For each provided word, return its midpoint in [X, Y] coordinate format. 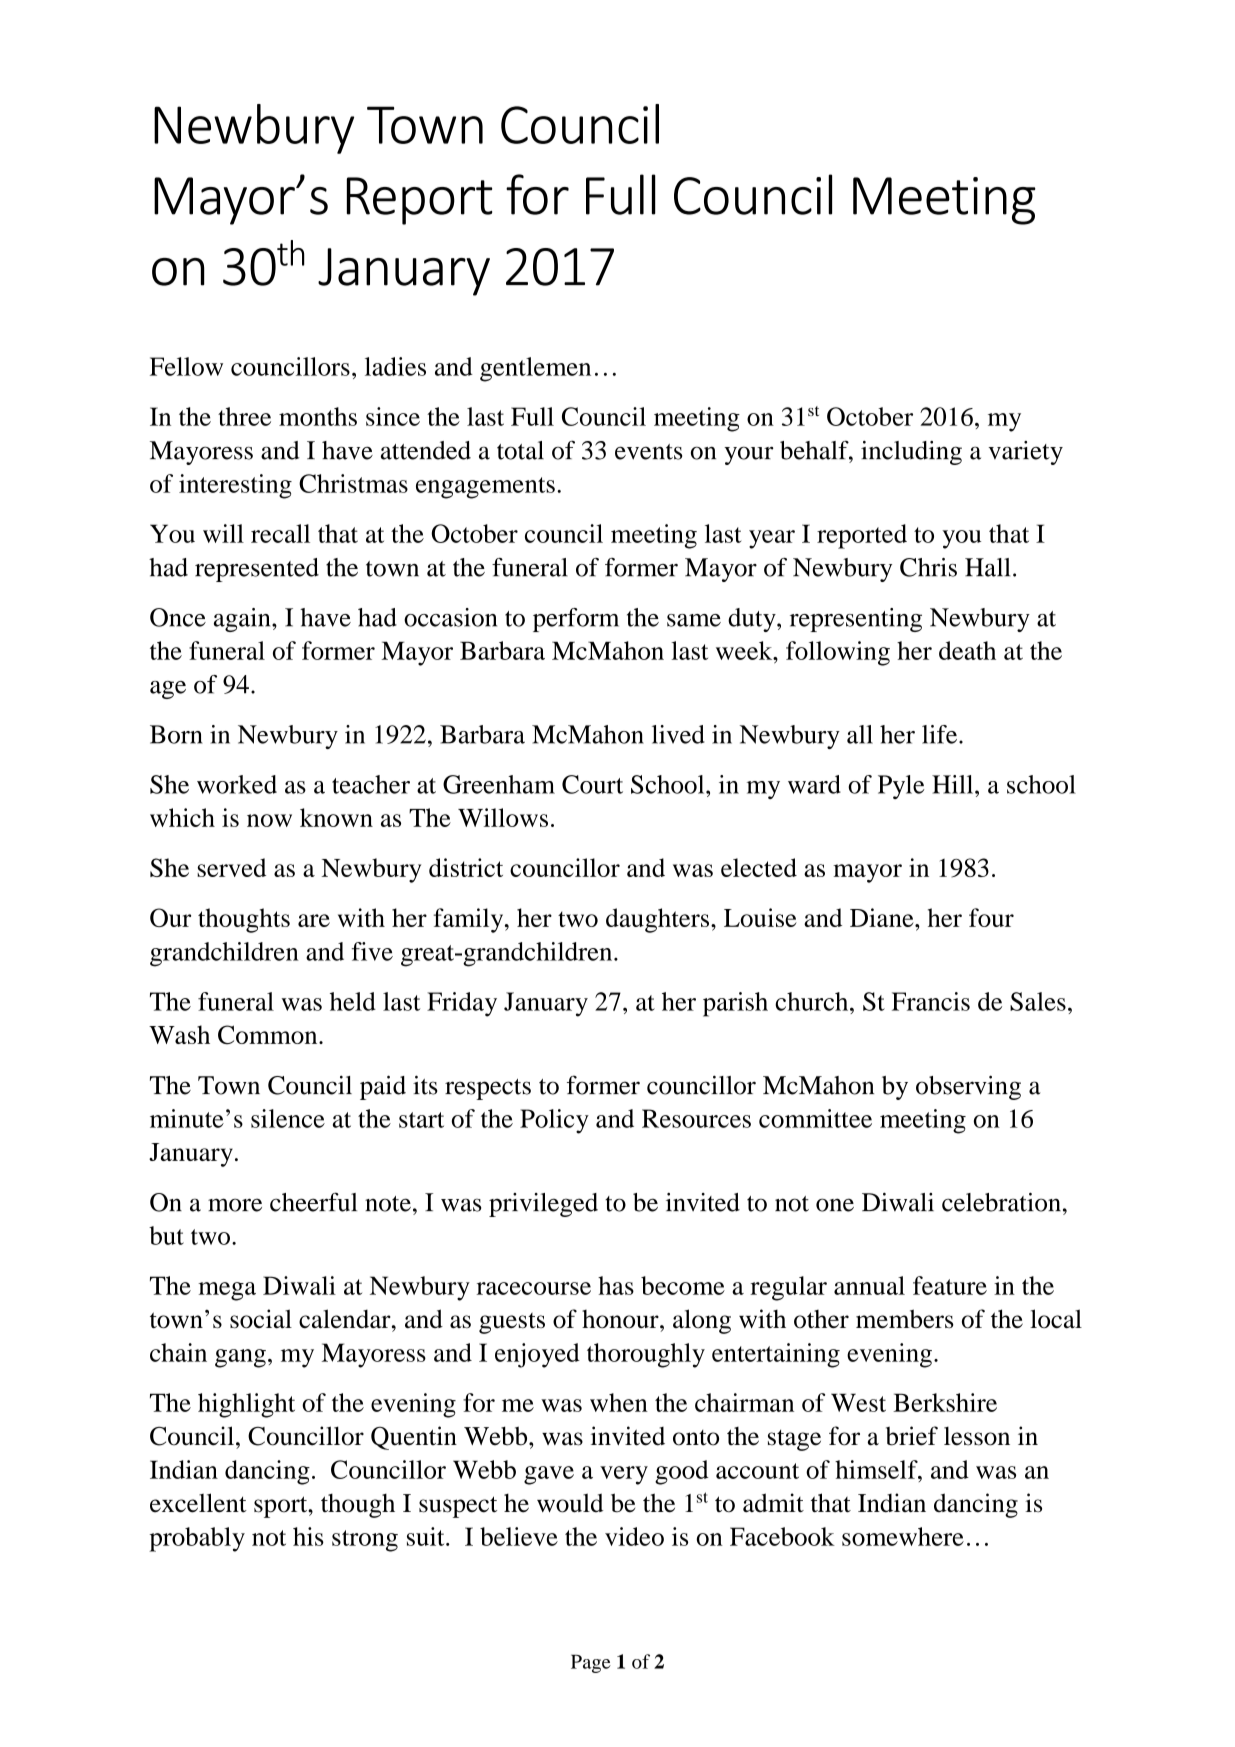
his [308, 1536]
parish [735, 1004]
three [244, 416]
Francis [931, 1001]
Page [591, 1663]
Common [269, 1034]
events [648, 452]
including [911, 453]
